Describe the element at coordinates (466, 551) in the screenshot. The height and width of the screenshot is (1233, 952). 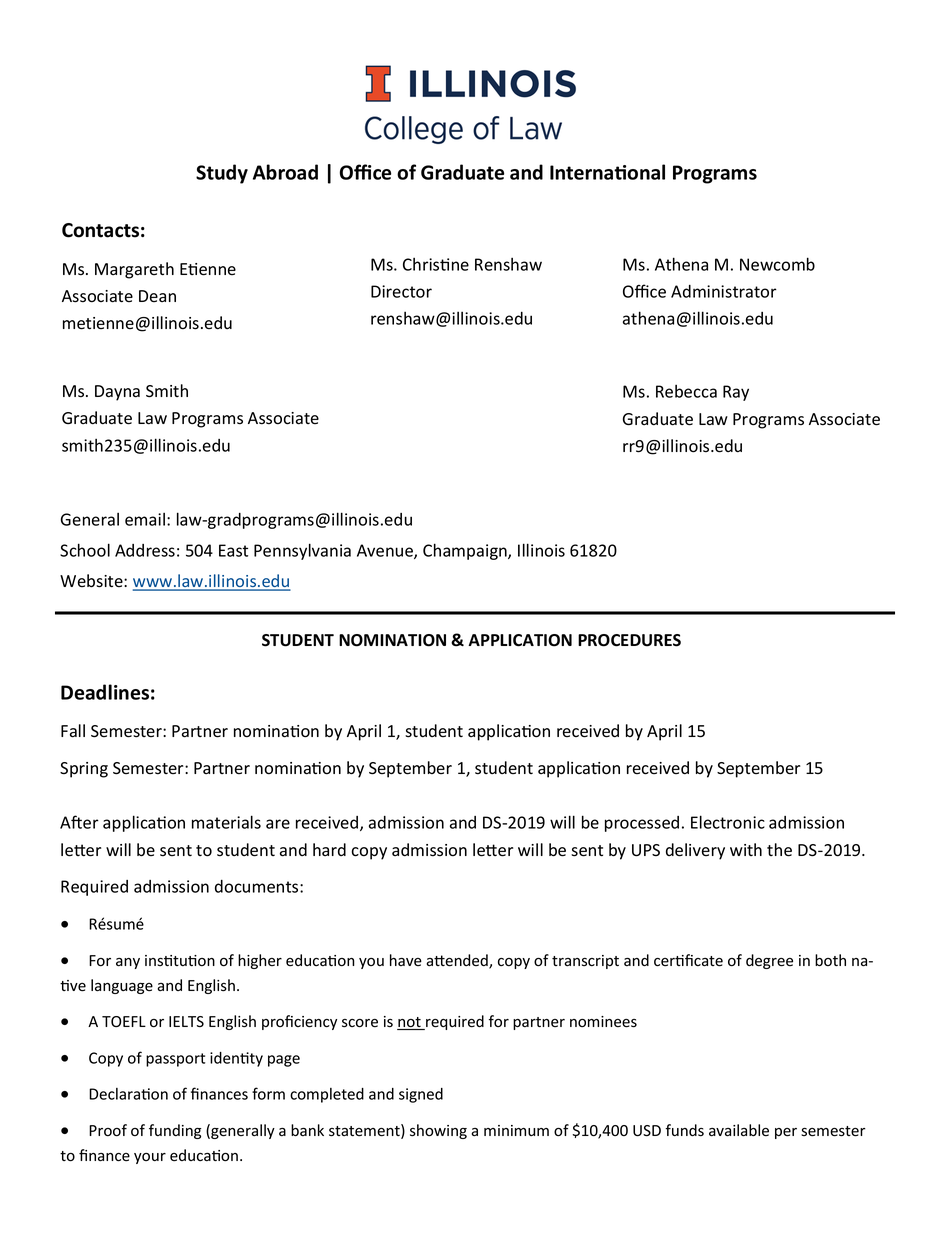
I see `Champaign` at that location.
